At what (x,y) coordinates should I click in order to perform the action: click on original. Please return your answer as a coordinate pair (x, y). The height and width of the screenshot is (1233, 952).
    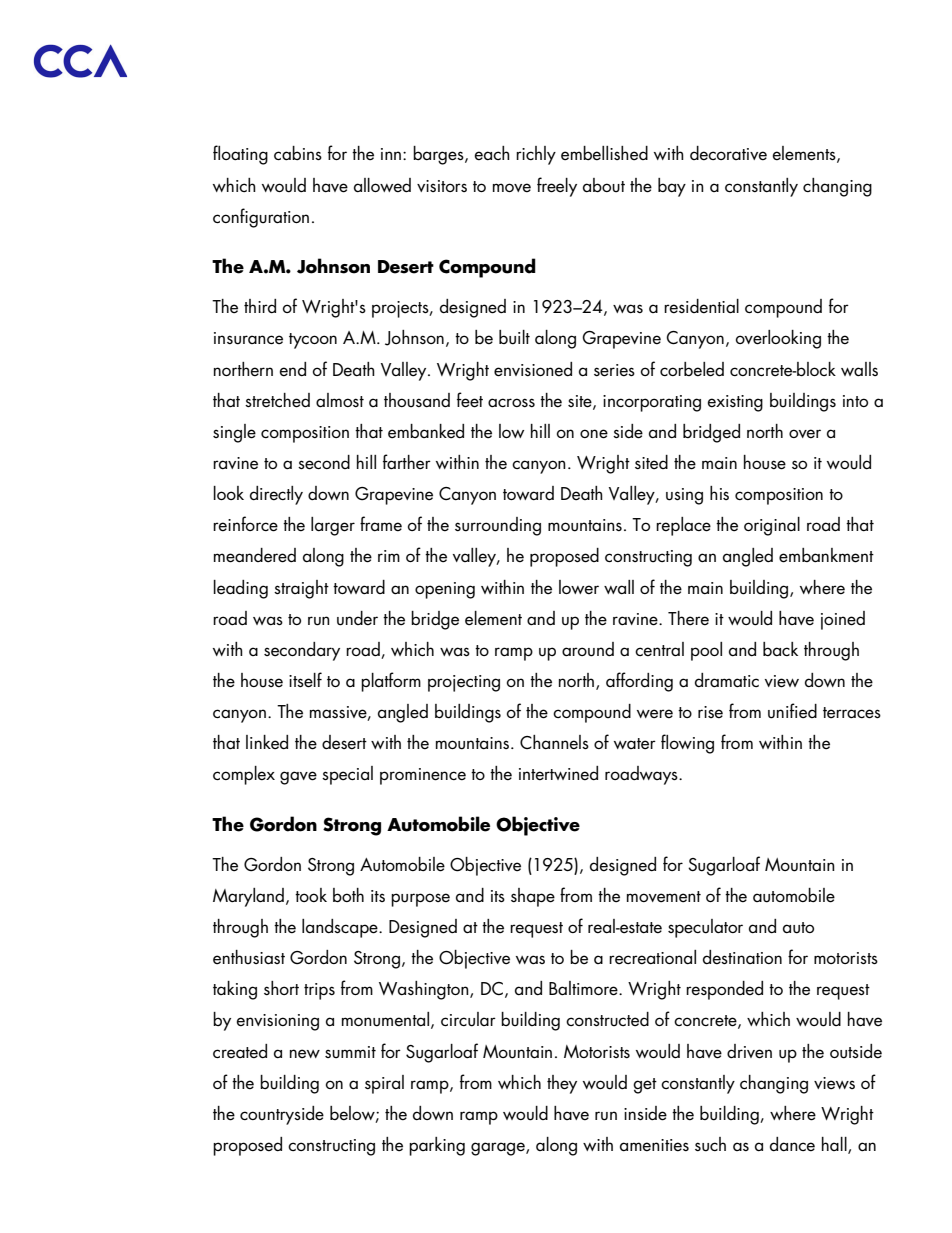
    Looking at the image, I should click on (772, 526).
